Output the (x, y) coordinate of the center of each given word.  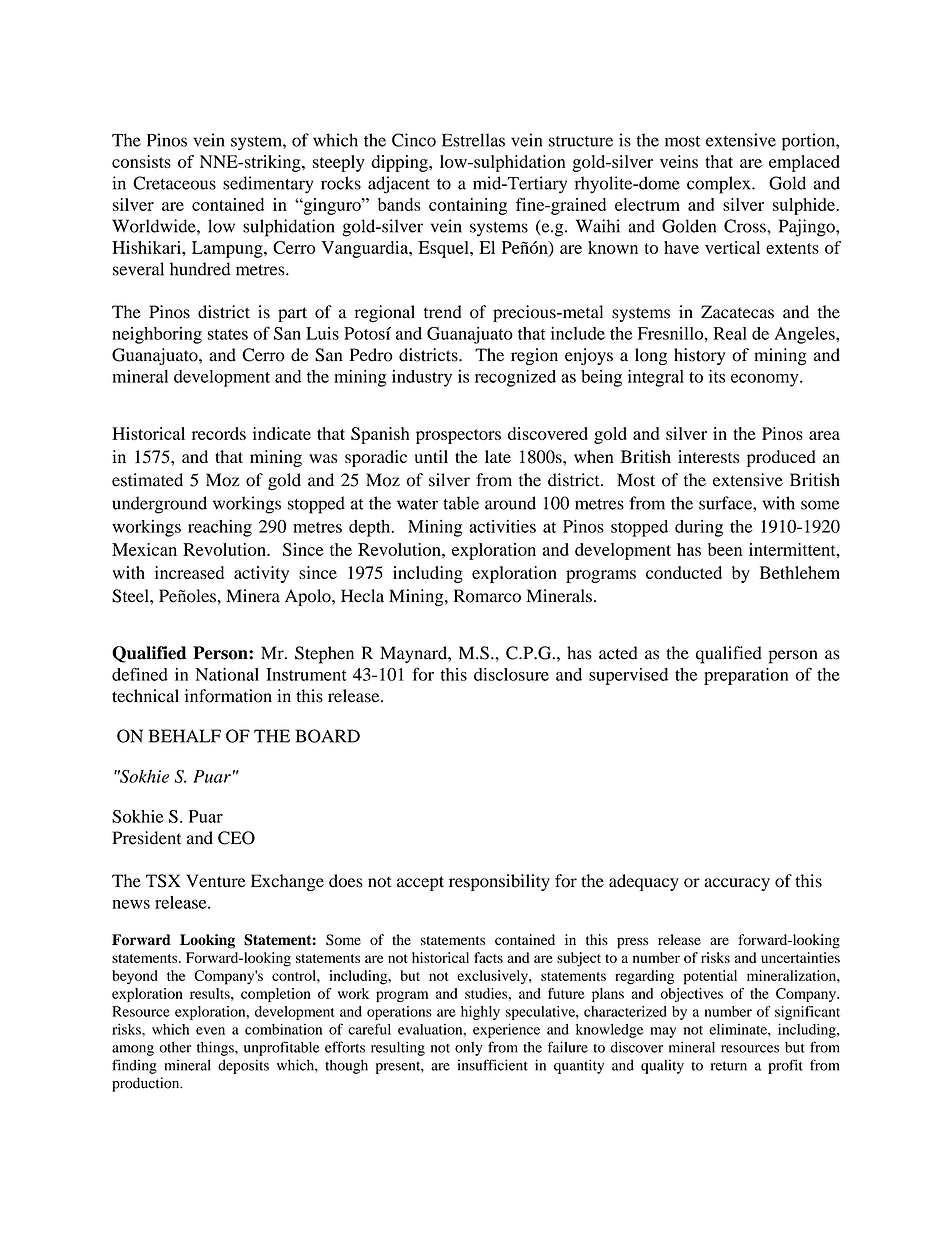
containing (468, 206)
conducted (684, 572)
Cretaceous (174, 183)
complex (720, 185)
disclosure (511, 674)
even (210, 1031)
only (469, 1049)
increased (189, 572)
